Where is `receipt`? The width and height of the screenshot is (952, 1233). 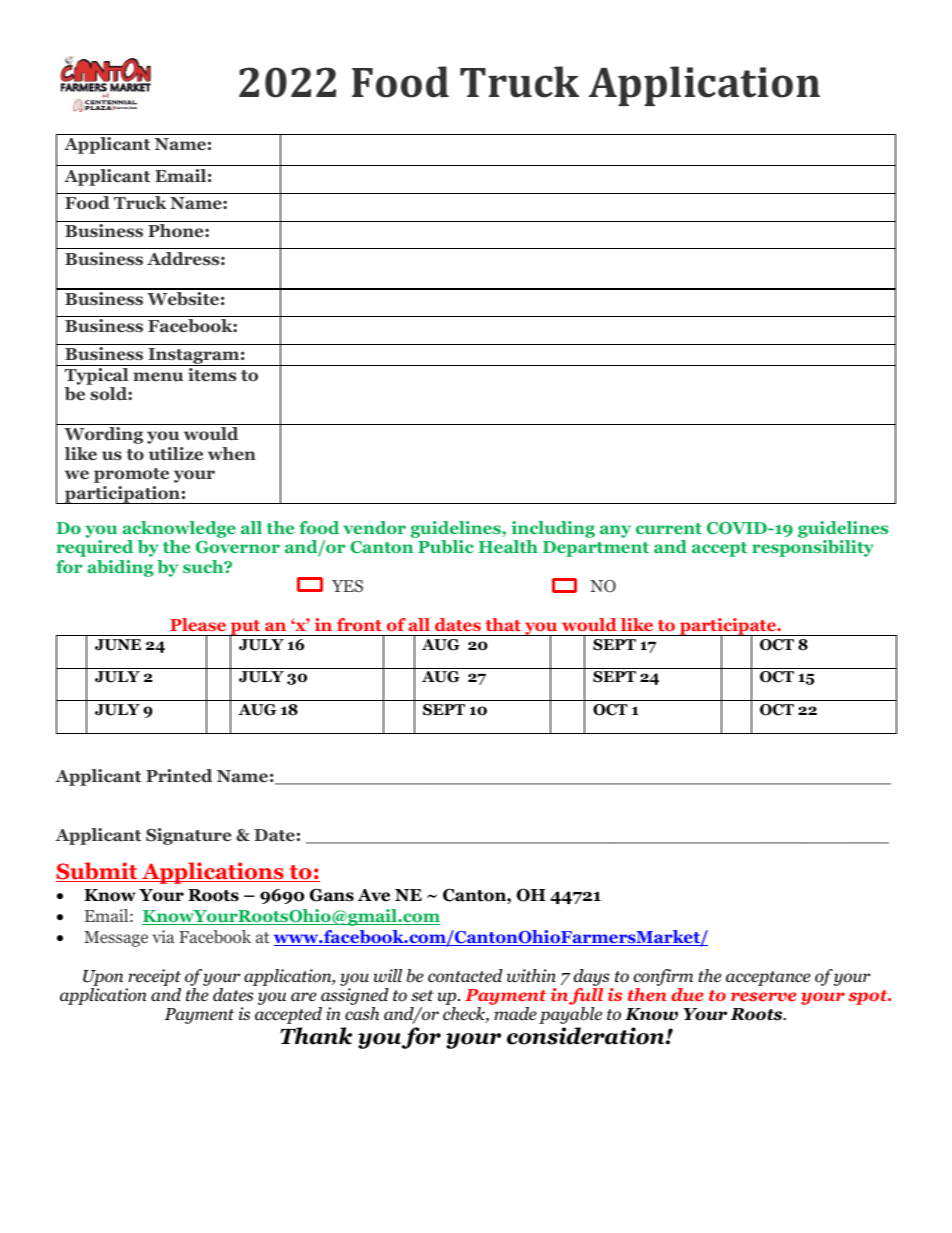
receipt is located at coordinates (154, 977).
